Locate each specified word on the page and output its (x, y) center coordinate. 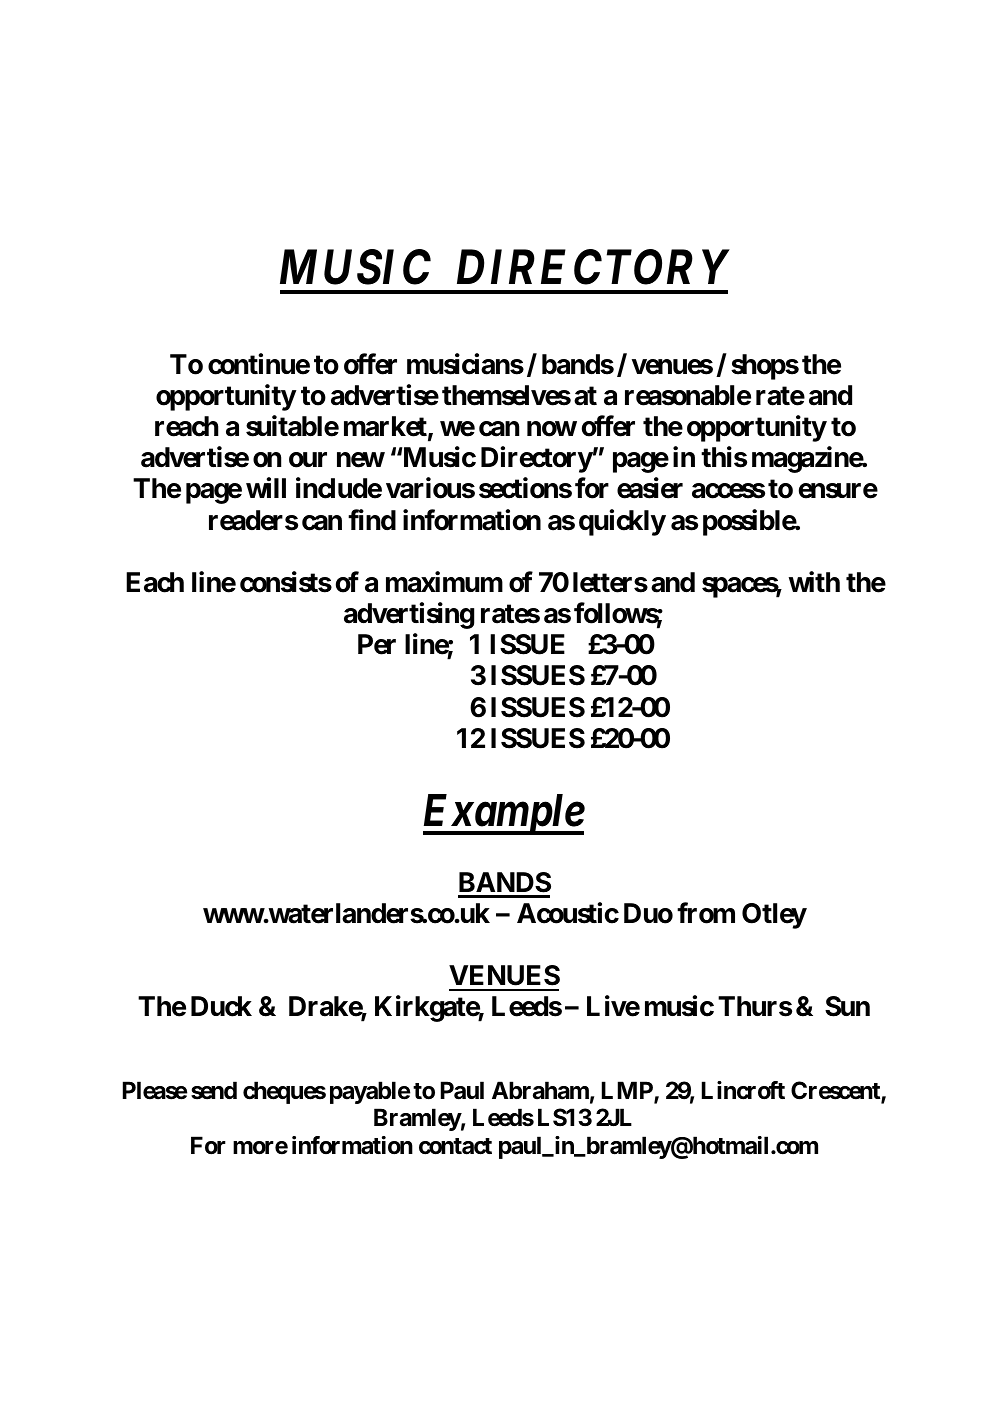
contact (455, 1146)
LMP (628, 1091)
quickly (622, 522)
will (266, 488)
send (214, 1090)
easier (650, 488)
